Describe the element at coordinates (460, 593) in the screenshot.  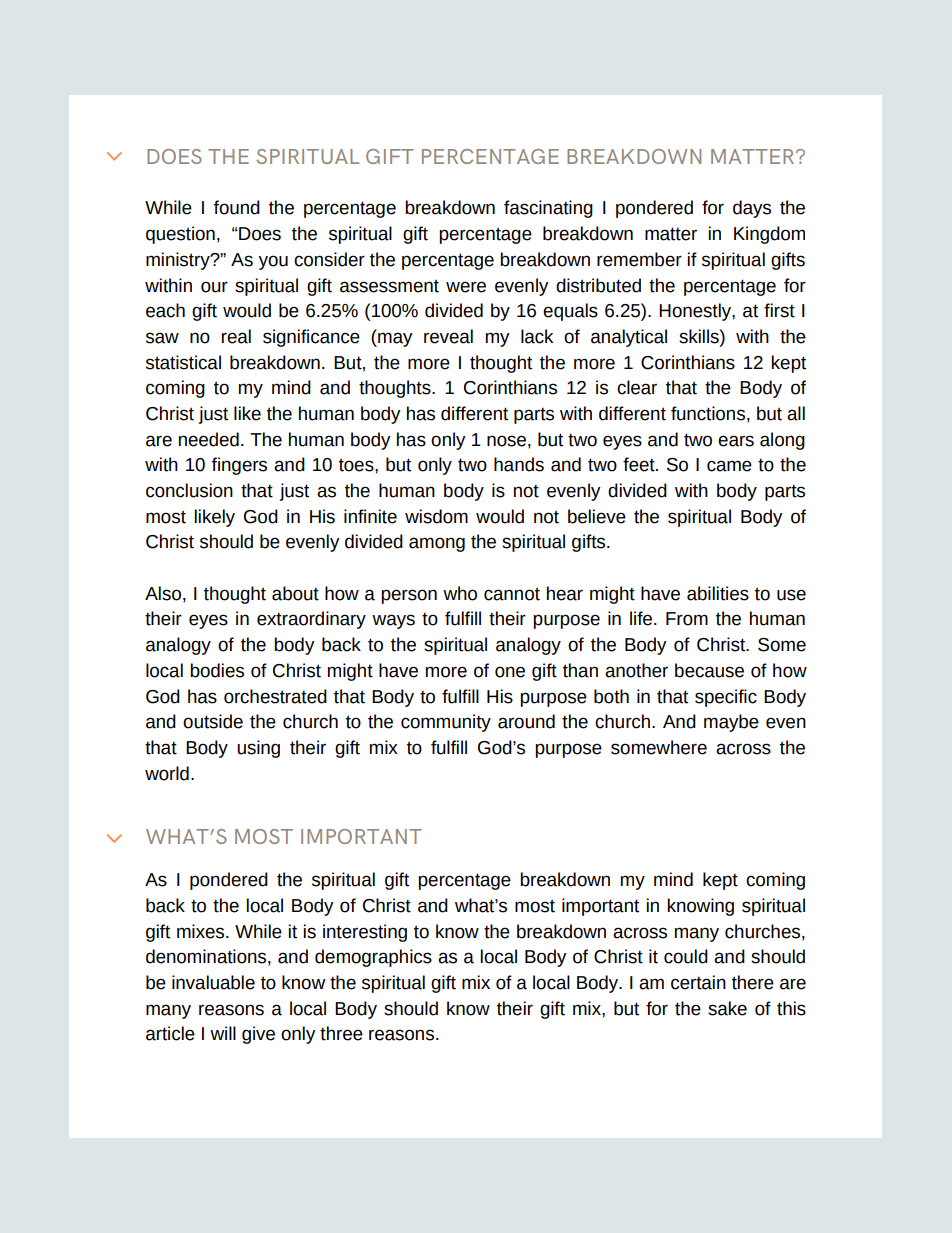
I see `who` at that location.
